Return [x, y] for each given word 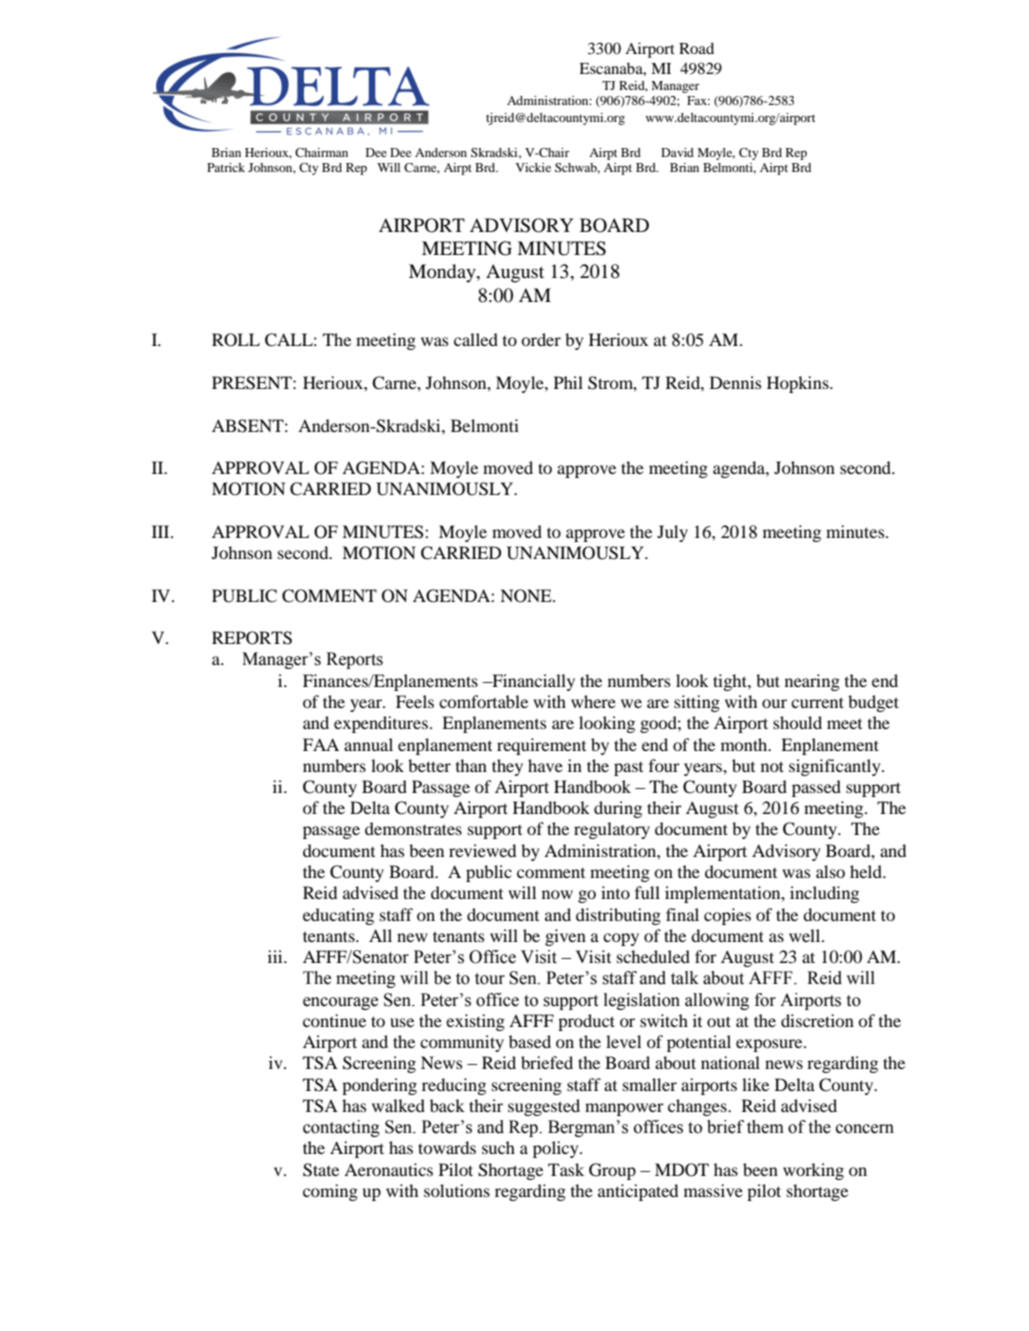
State [321, 1170]
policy [557, 1149]
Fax [698, 100]
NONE [527, 596]
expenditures [381, 724]
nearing [812, 682]
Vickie [533, 167]
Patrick [226, 167]
